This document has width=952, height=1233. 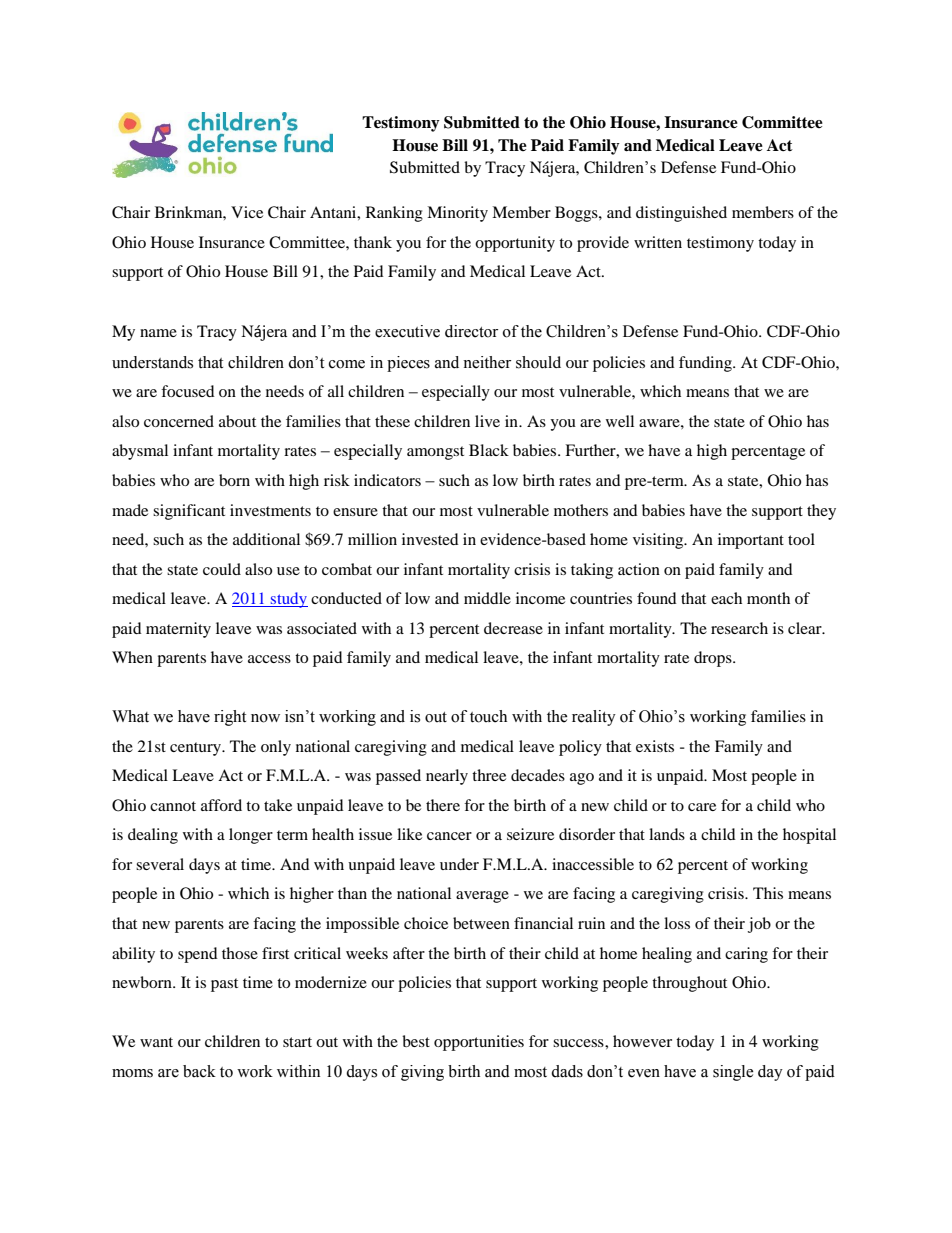 What do you see at coordinates (479, 1043) in the document?
I see `opportunities` at bounding box center [479, 1043].
